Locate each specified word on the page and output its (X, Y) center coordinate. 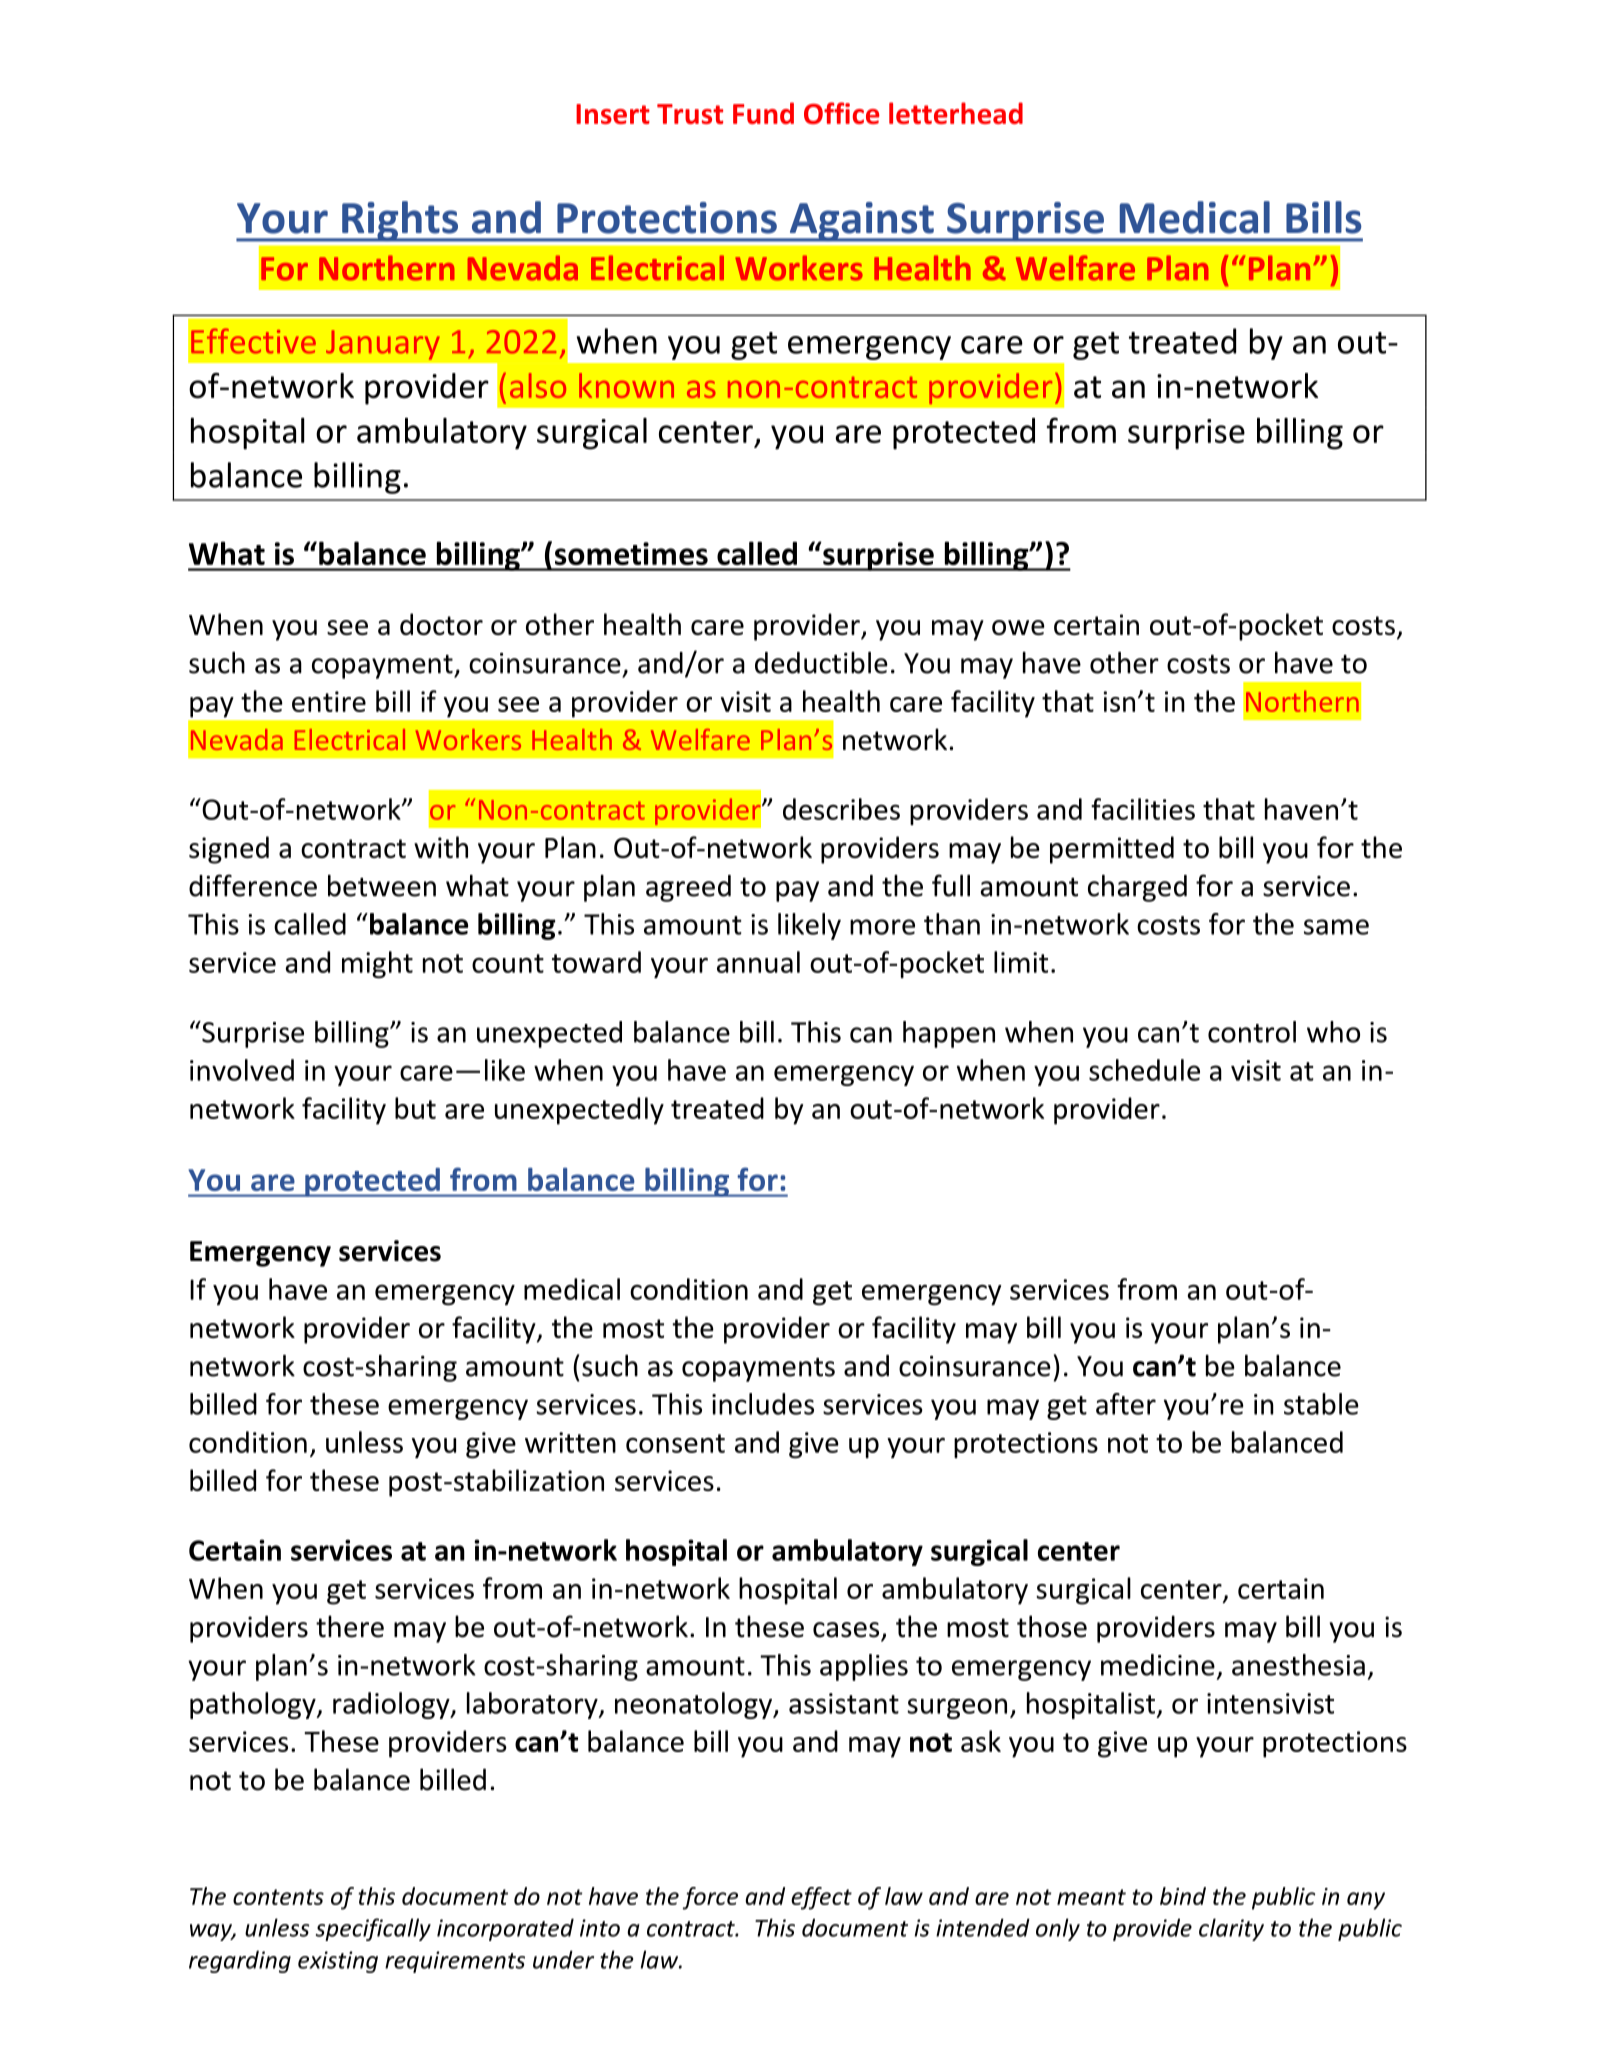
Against (861, 222)
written (570, 1442)
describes (841, 809)
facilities (1143, 809)
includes (763, 1404)
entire (329, 701)
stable (1321, 1404)
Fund (763, 113)
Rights (400, 221)
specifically (373, 1929)
